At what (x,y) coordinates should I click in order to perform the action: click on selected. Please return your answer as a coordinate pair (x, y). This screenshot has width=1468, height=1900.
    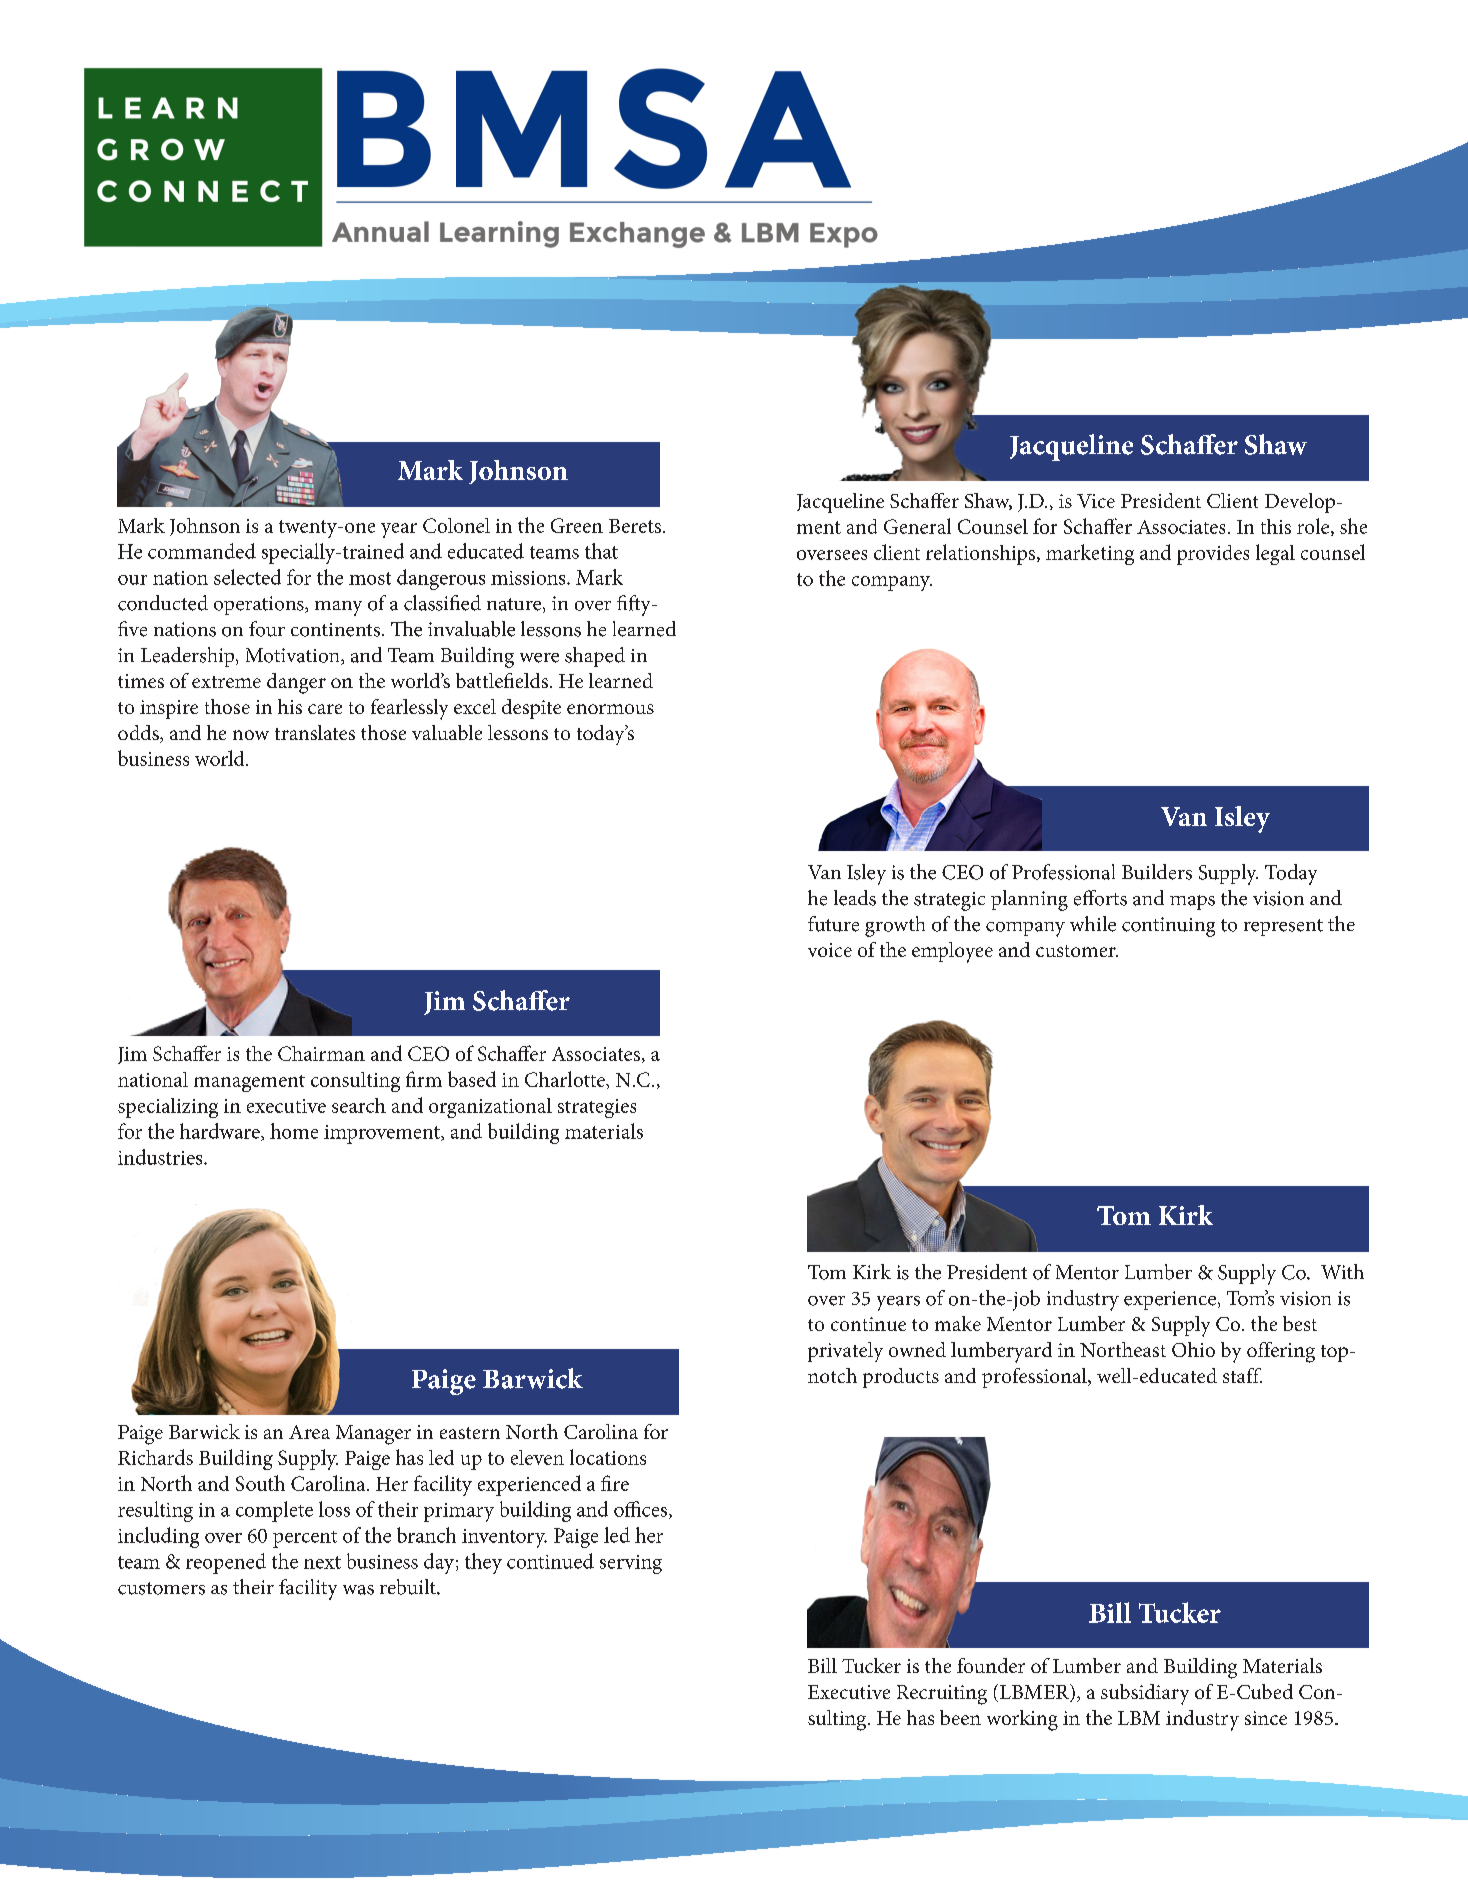
    Looking at the image, I should click on (247, 577).
